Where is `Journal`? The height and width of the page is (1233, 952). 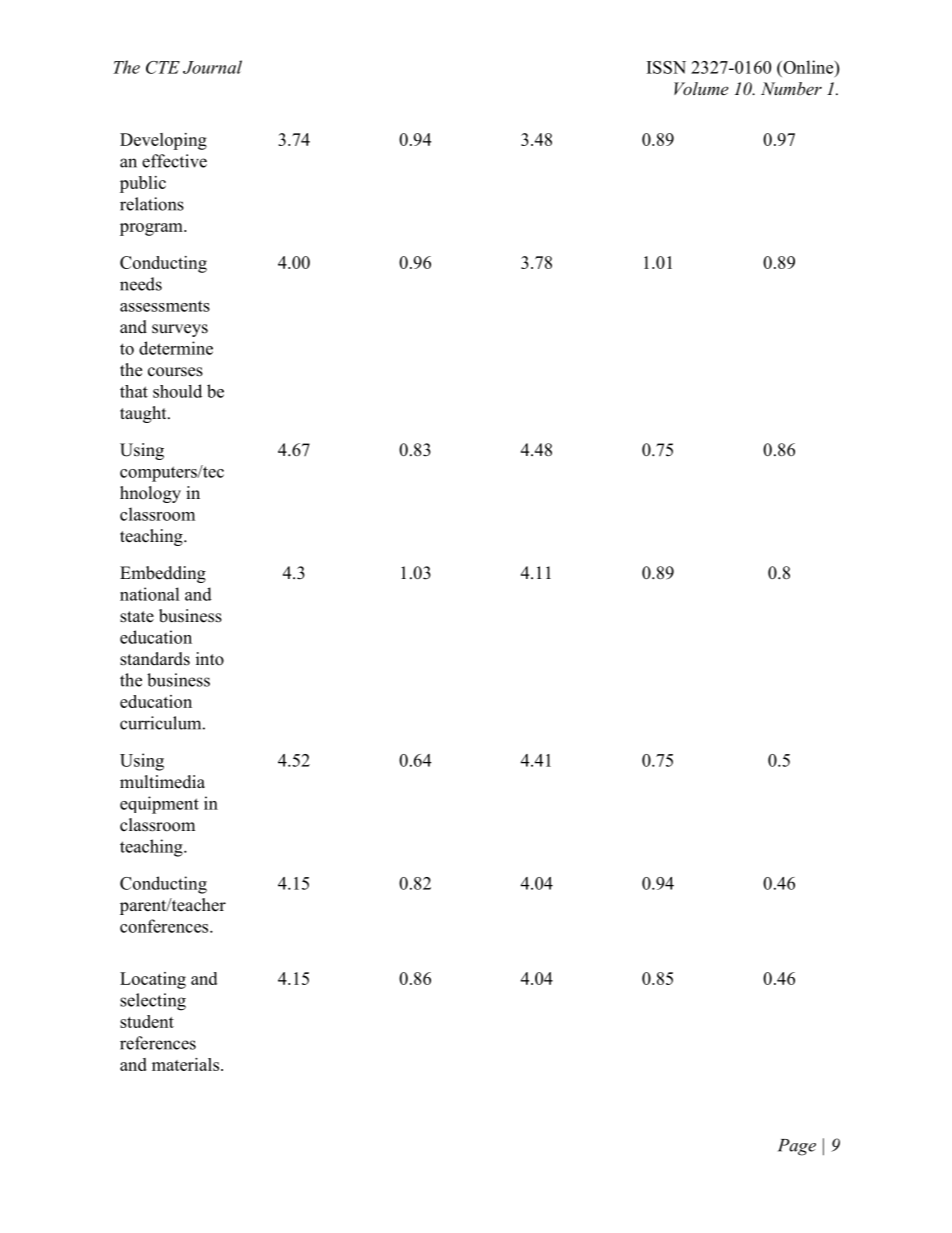 Journal is located at coordinates (212, 67).
